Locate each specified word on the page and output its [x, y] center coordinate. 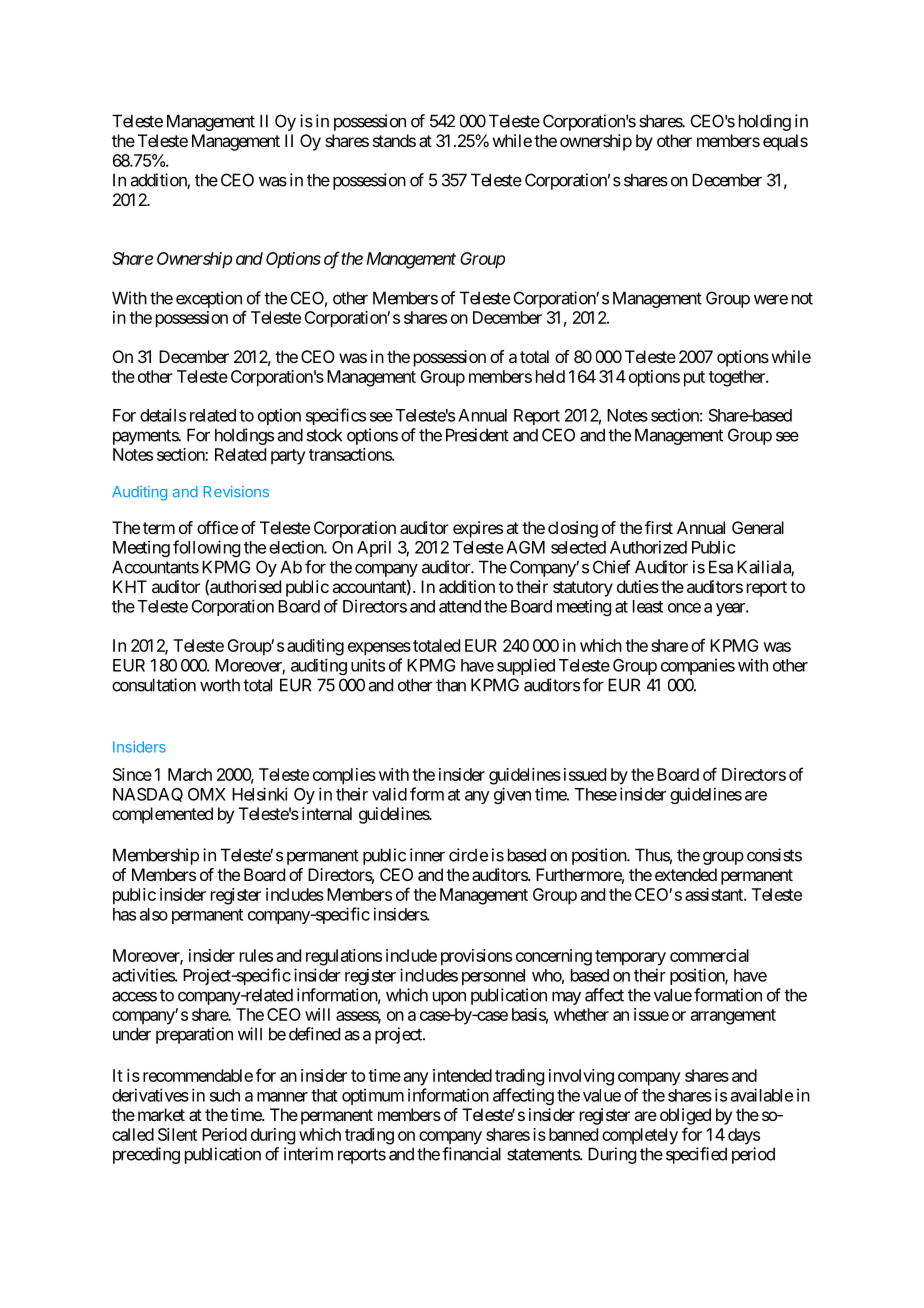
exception [209, 299]
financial [471, 1154]
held [550, 376]
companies [698, 666]
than [451, 685]
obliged [685, 1116]
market [161, 1114]
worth [220, 685]
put [694, 379]
